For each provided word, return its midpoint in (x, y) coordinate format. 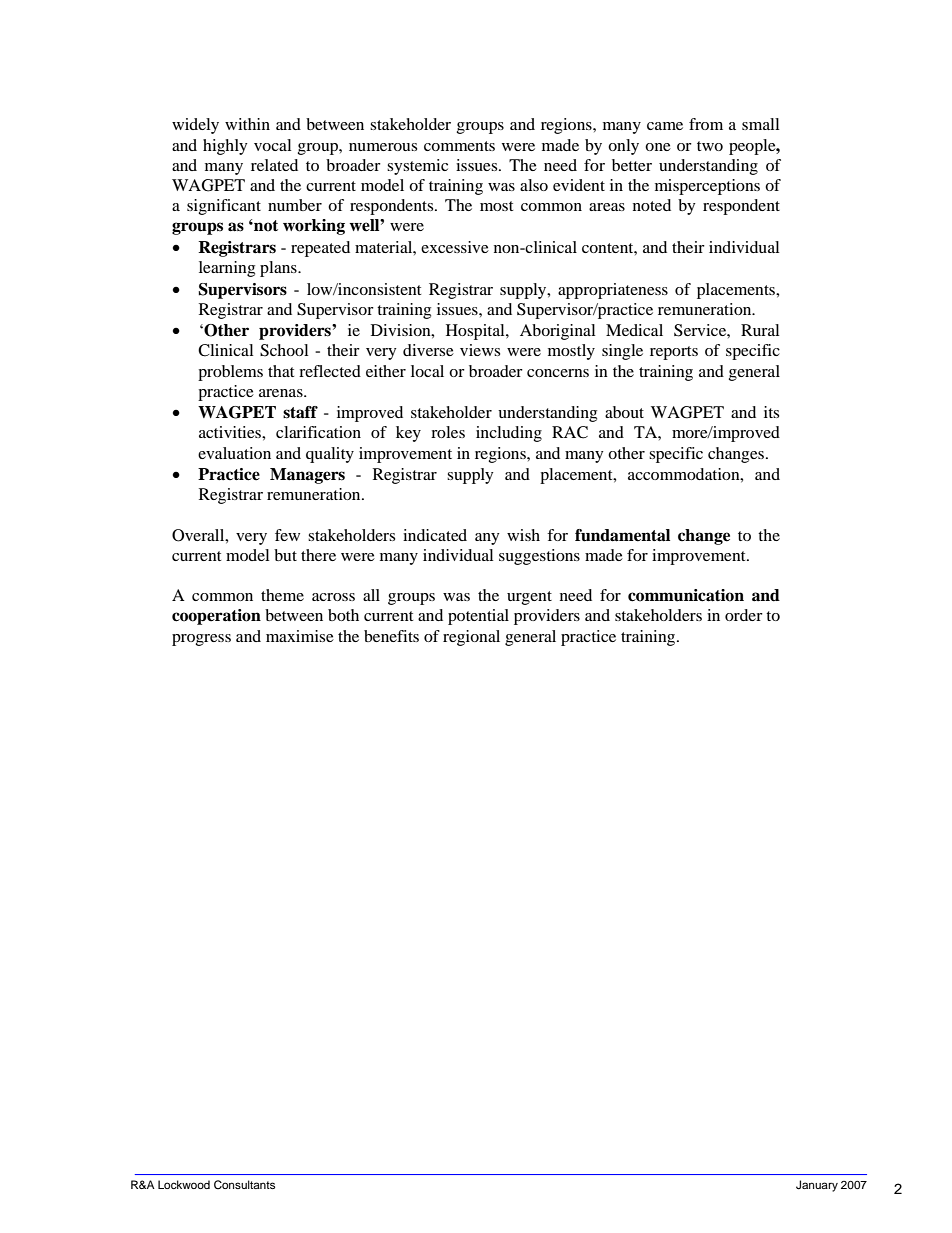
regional (471, 638)
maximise (300, 636)
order (744, 615)
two (710, 146)
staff (300, 412)
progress (201, 640)
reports (674, 353)
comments (459, 146)
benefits (391, 636)
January (817, 1186)
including (509, 434)
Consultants (244, 1185)
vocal (272, 145)
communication (686, 595)
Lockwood (184, 1184)
